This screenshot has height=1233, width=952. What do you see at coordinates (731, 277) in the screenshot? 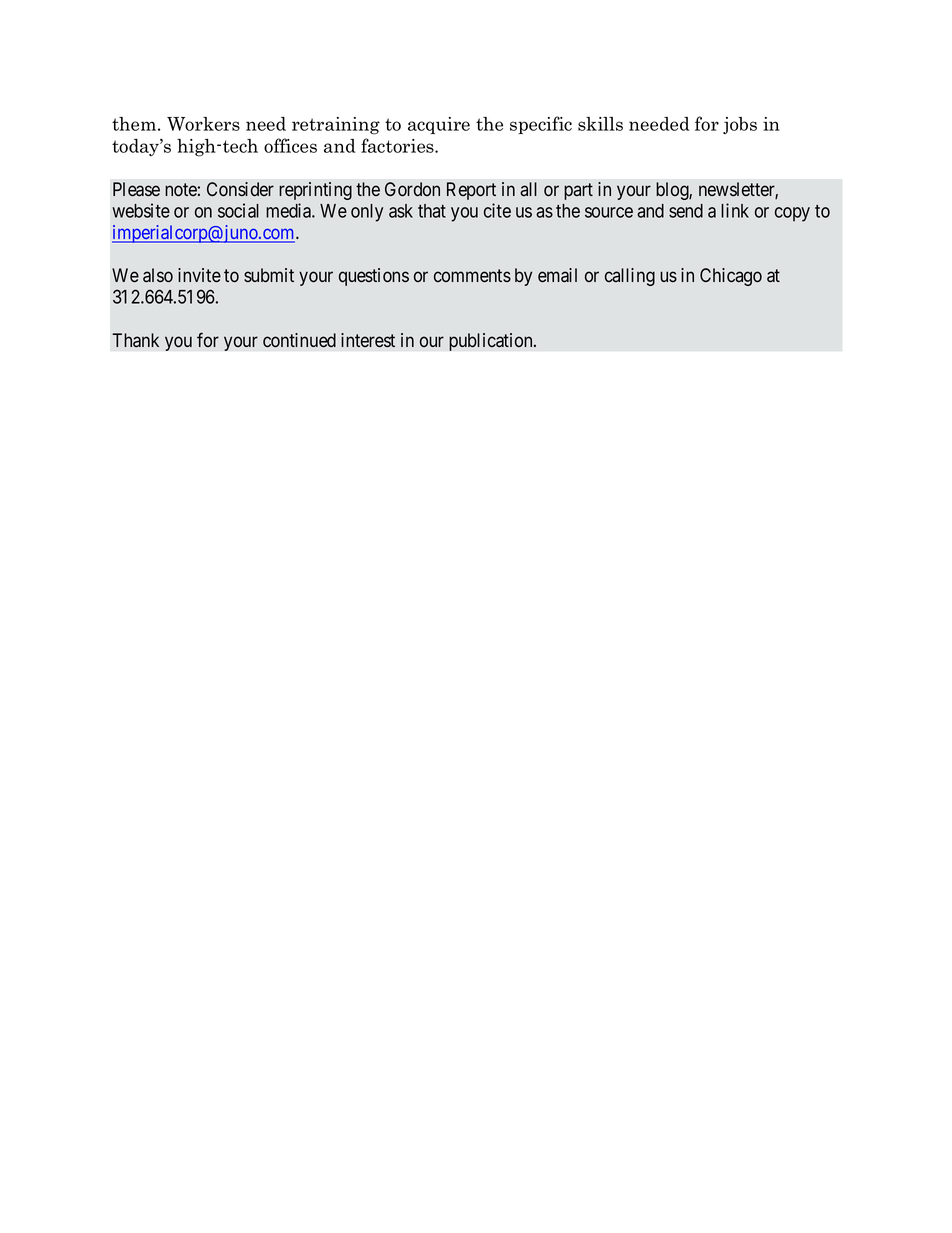
I see `Chicago` at bounding box center [731, 277].
